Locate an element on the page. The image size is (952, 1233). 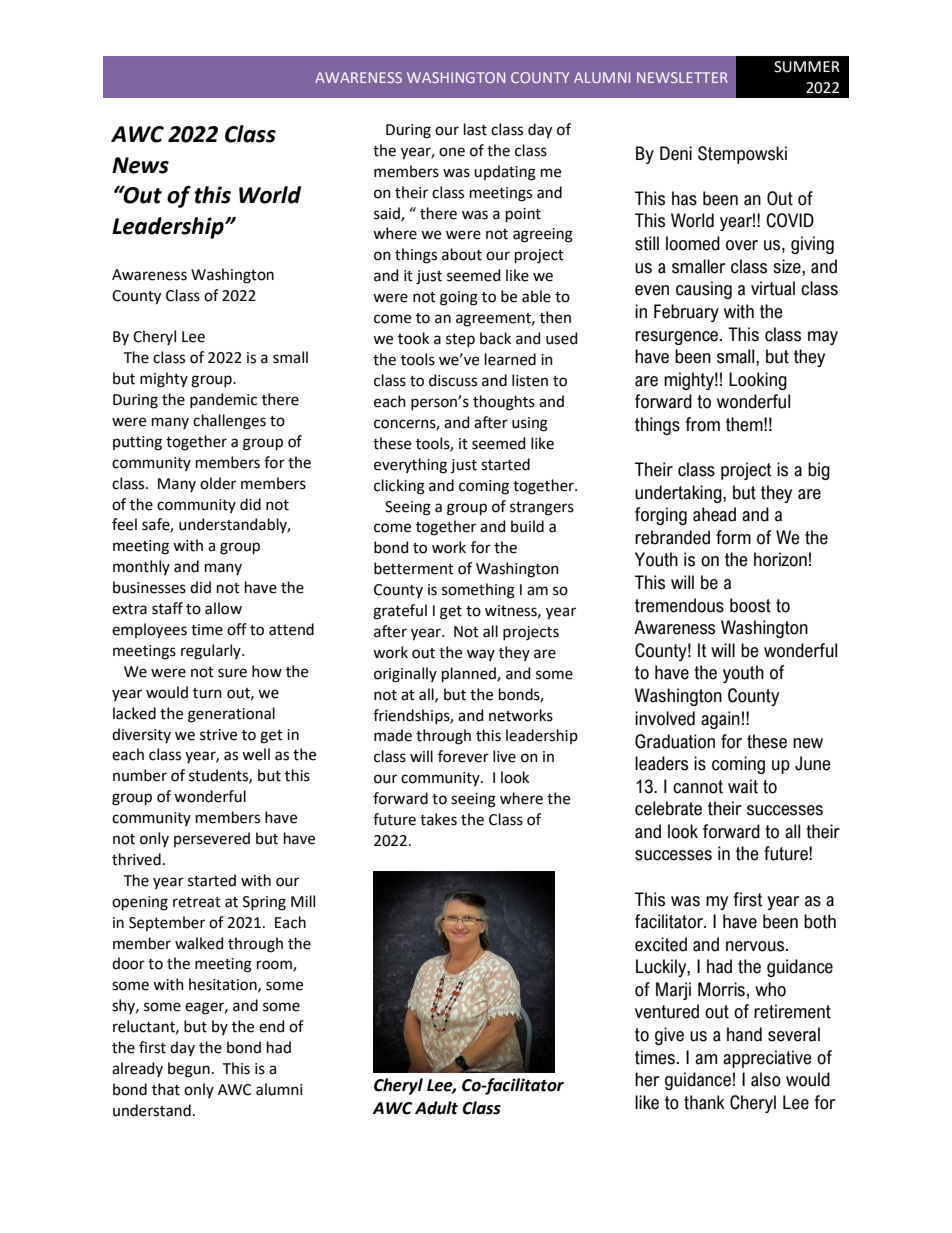
betterment is located at coordinates (414, 568).
